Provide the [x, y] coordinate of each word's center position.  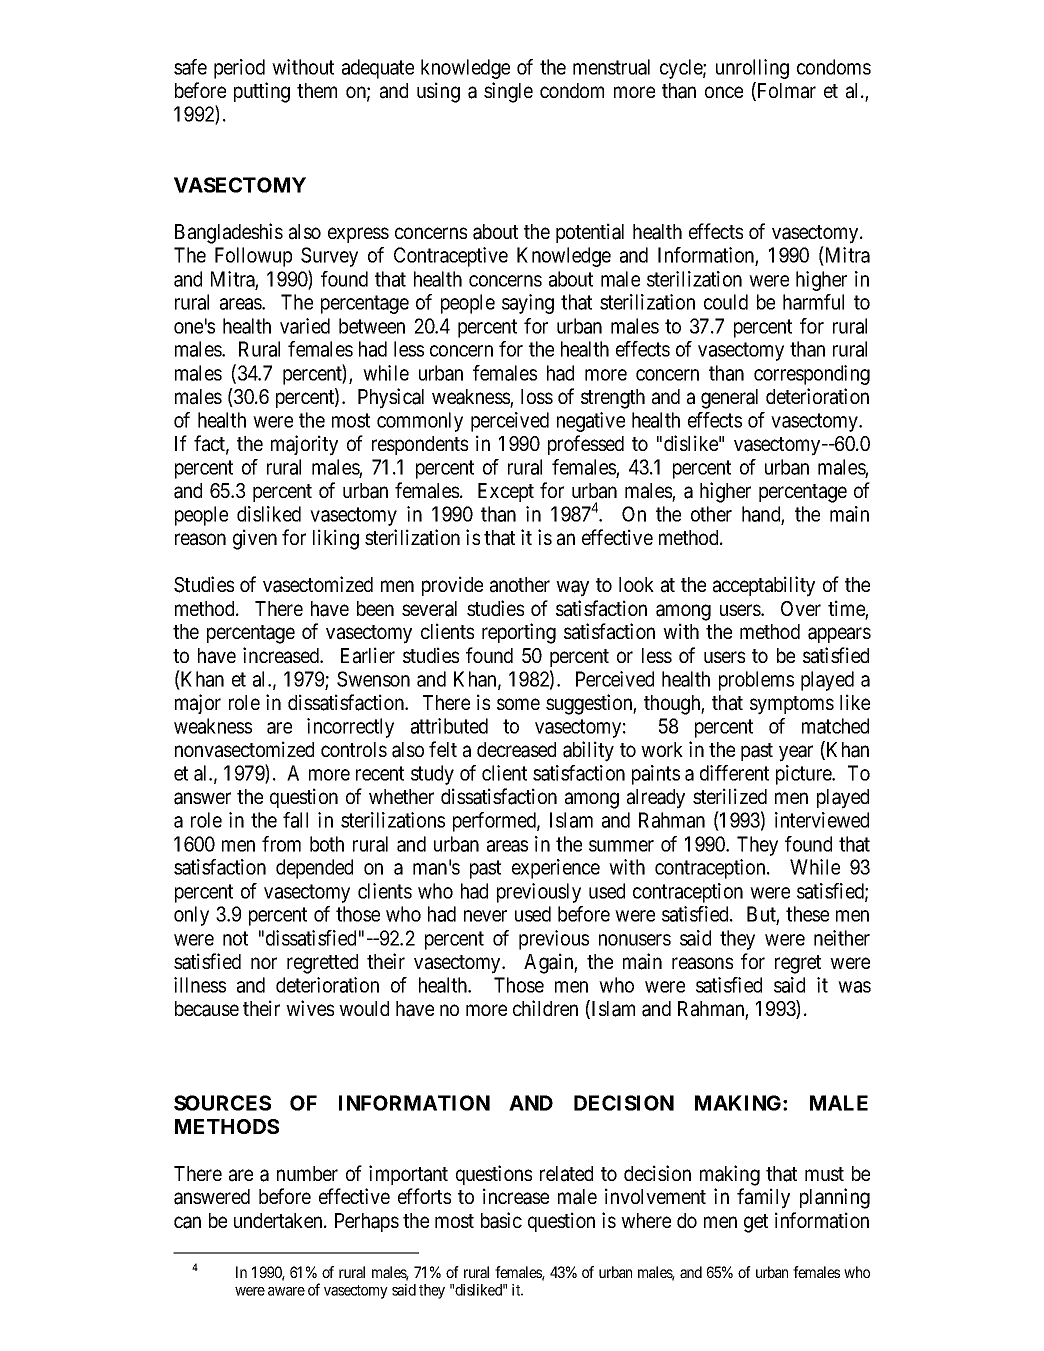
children [545, 1008]
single [508, 92]
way [572, 589]
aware [286, 1291]
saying [528, 304]
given [255, 539]
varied [305, 326]
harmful [813, 302]
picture [805, 775]
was [854, 987]
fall [295, 820]
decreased [516, 750]
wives [310, 1008]
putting [262, 92]
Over [801, 608]
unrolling [752, 69]
